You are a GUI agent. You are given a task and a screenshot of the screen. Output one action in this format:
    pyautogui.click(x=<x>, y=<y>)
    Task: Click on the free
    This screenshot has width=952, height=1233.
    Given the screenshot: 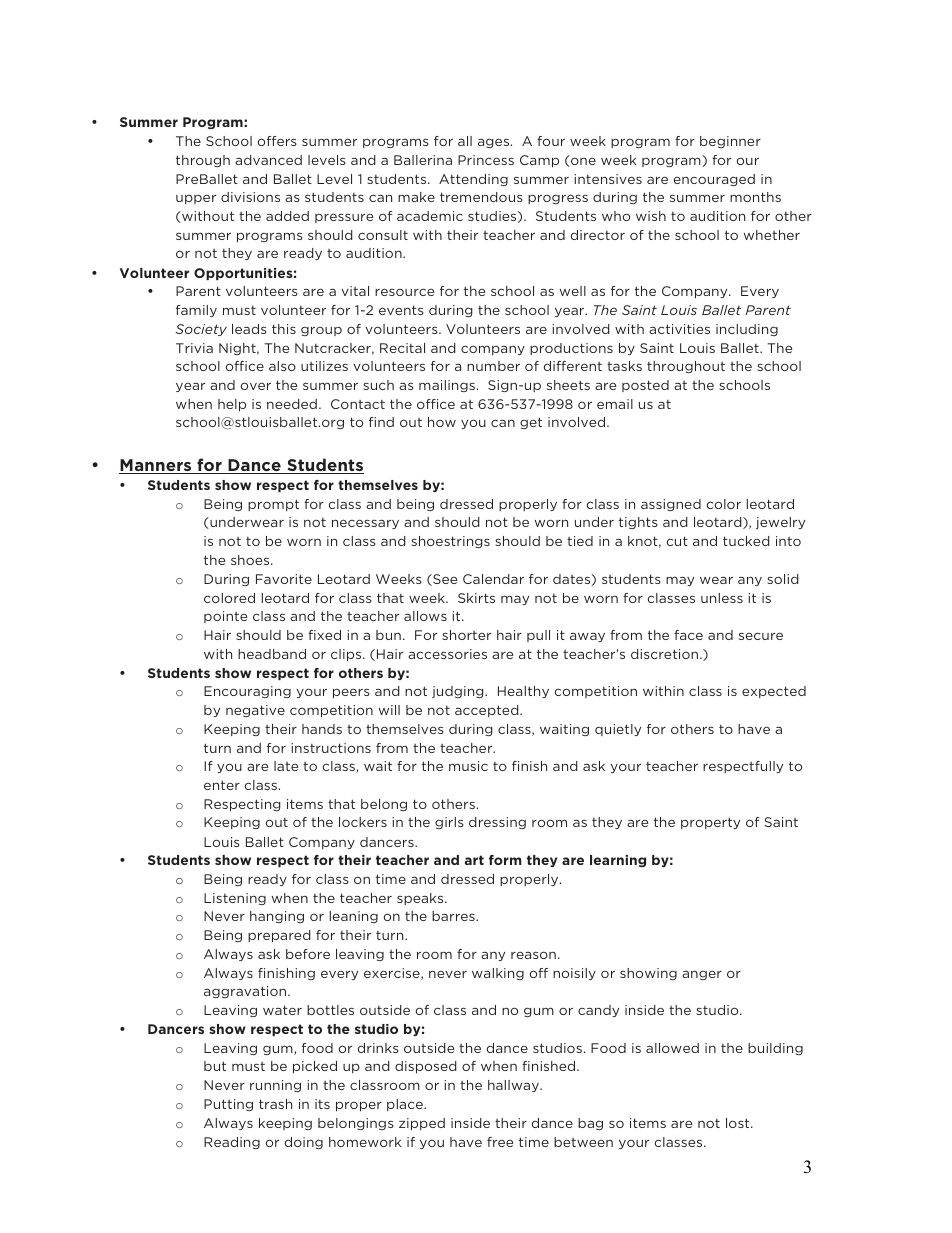 What is the action you would take?
    pyautogui.click(x=500, y=1142)
